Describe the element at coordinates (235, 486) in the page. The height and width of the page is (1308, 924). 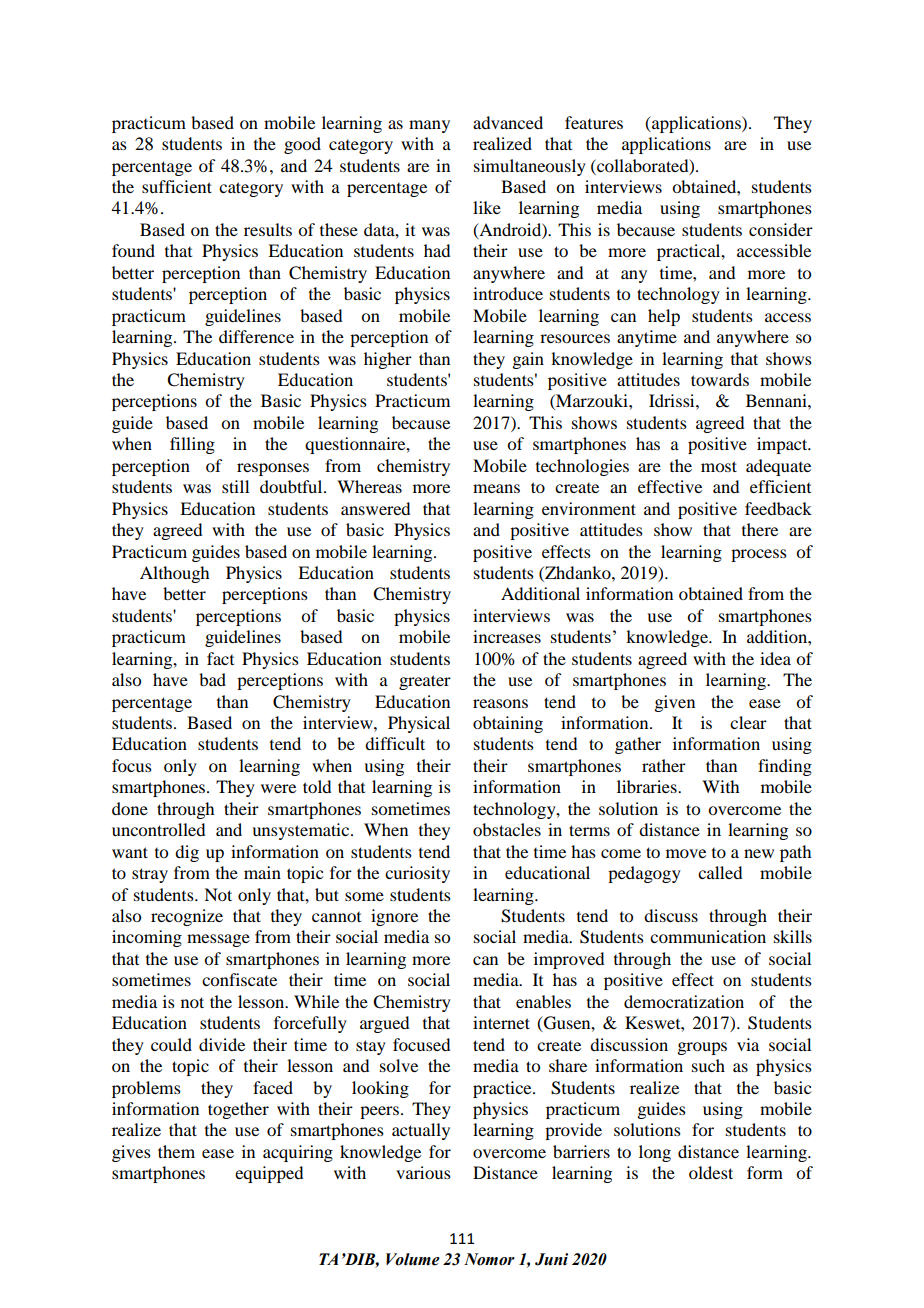
I see `still` at that location.
